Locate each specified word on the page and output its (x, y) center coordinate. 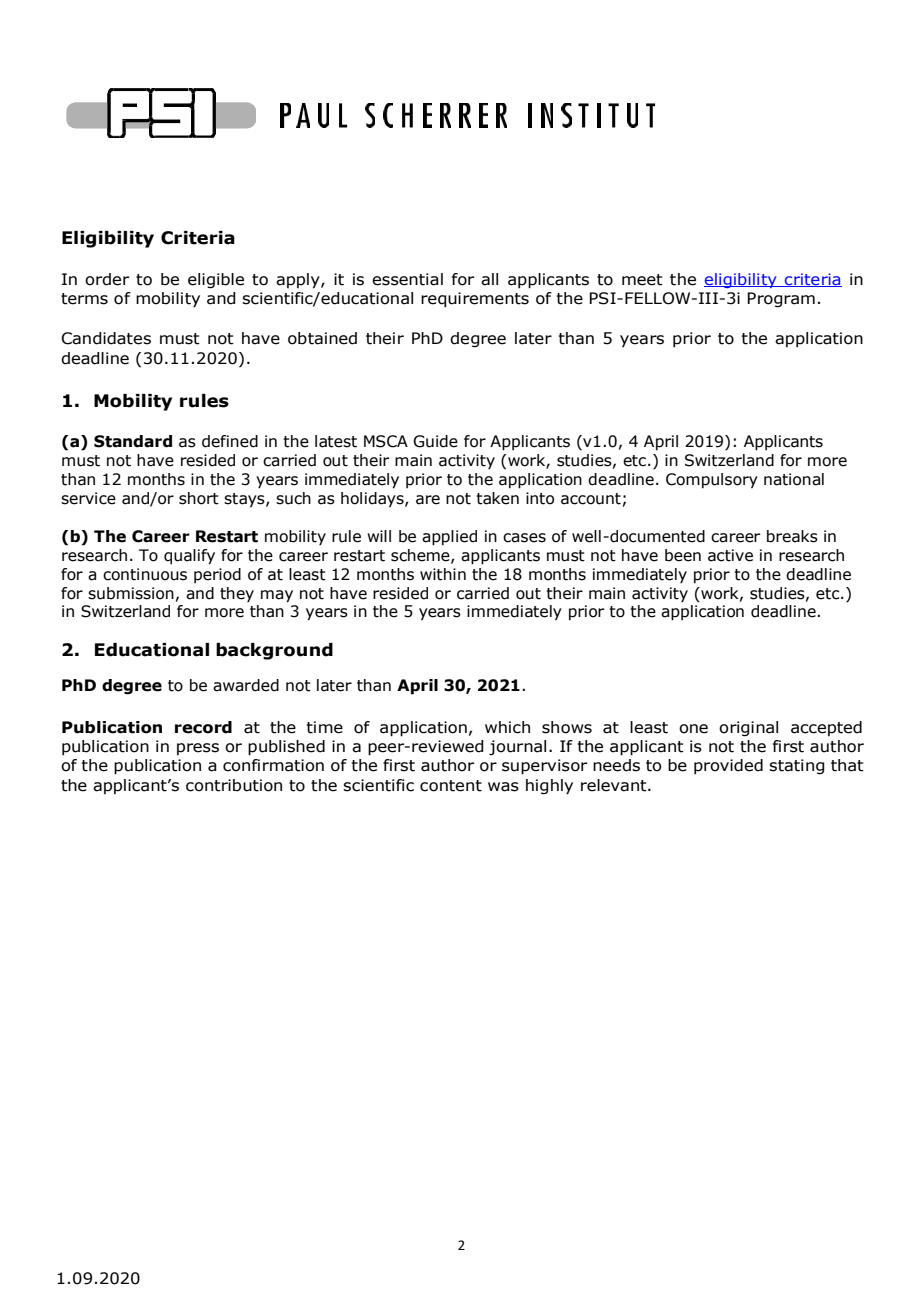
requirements (475, 300)
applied (449, 538)
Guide (435, 441)
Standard (133, 441)
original (748, 728)
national (794, 479)
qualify (189, 557)
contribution (234, 785)
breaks (792, 536)
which (507, 727)
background (274, 651)
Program (781, 299)
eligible (216, 280)
